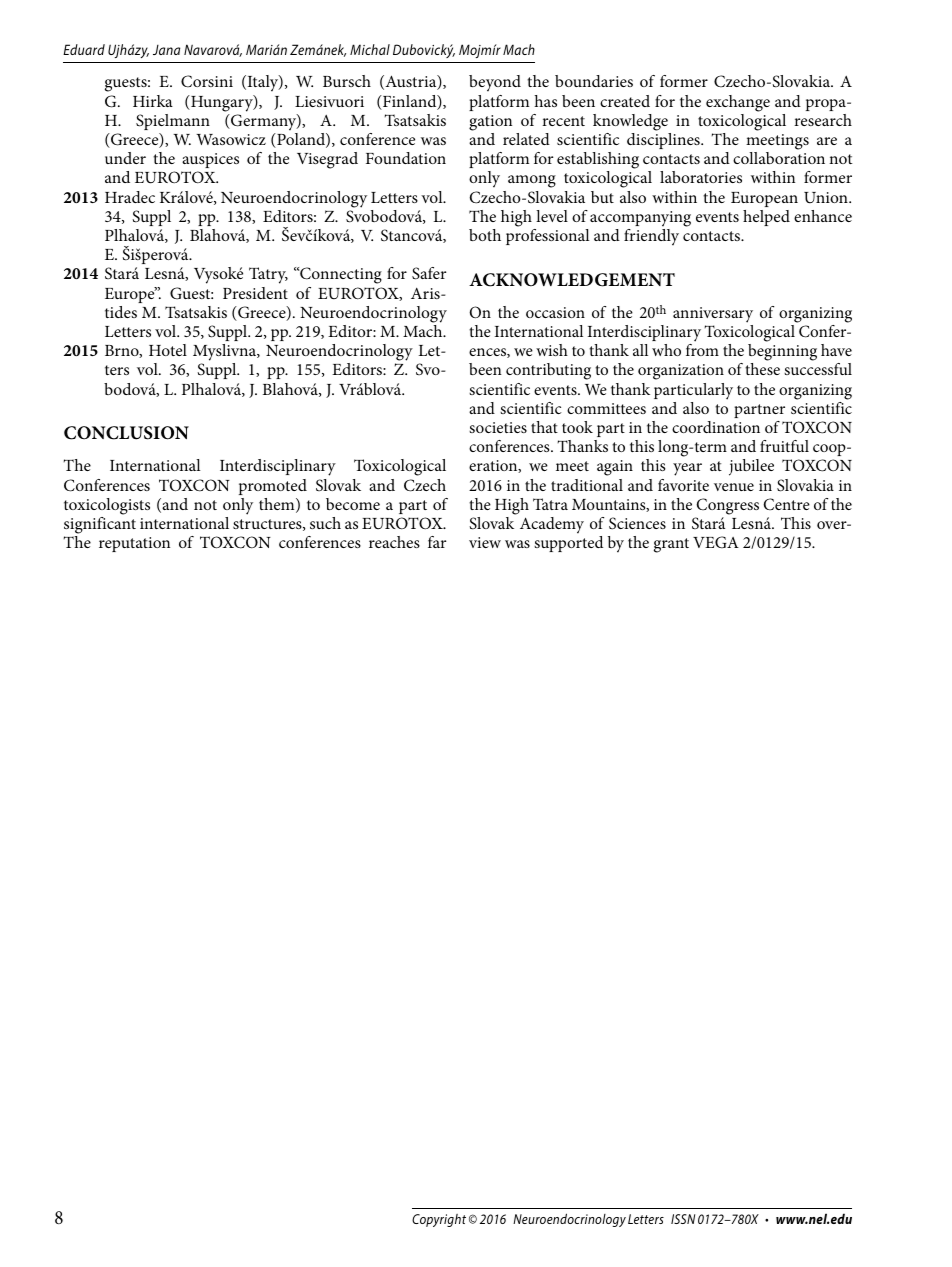  What do you see at coordinates (439, 1220) in the screenshot?
I see `Copyright` at bounding box center [439, 1220].
